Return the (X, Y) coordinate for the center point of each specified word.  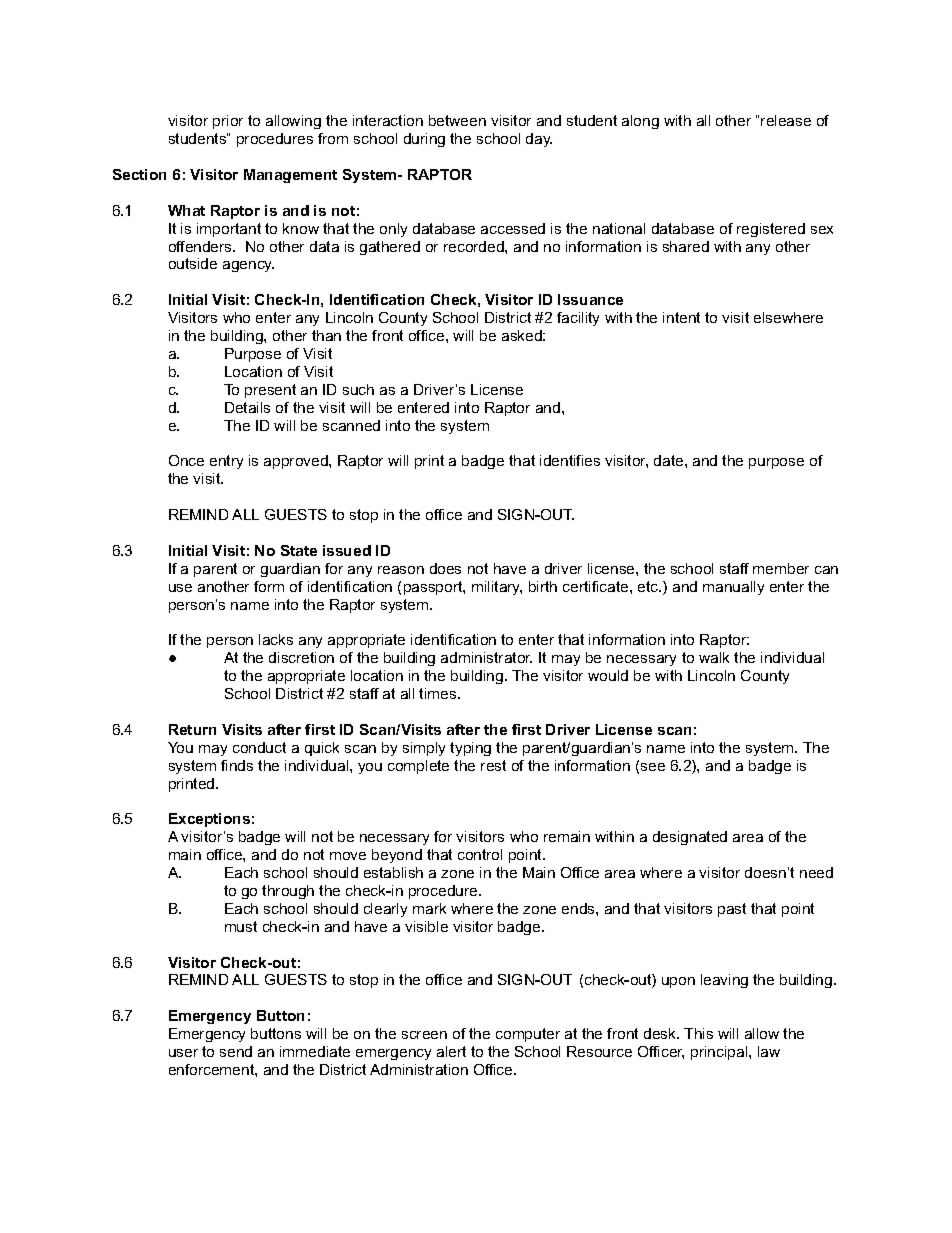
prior (228, 122)
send (236, 1051)
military (497, 588)
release (786, 120)
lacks (276, 639)
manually (733, 588)
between (457, 120)
